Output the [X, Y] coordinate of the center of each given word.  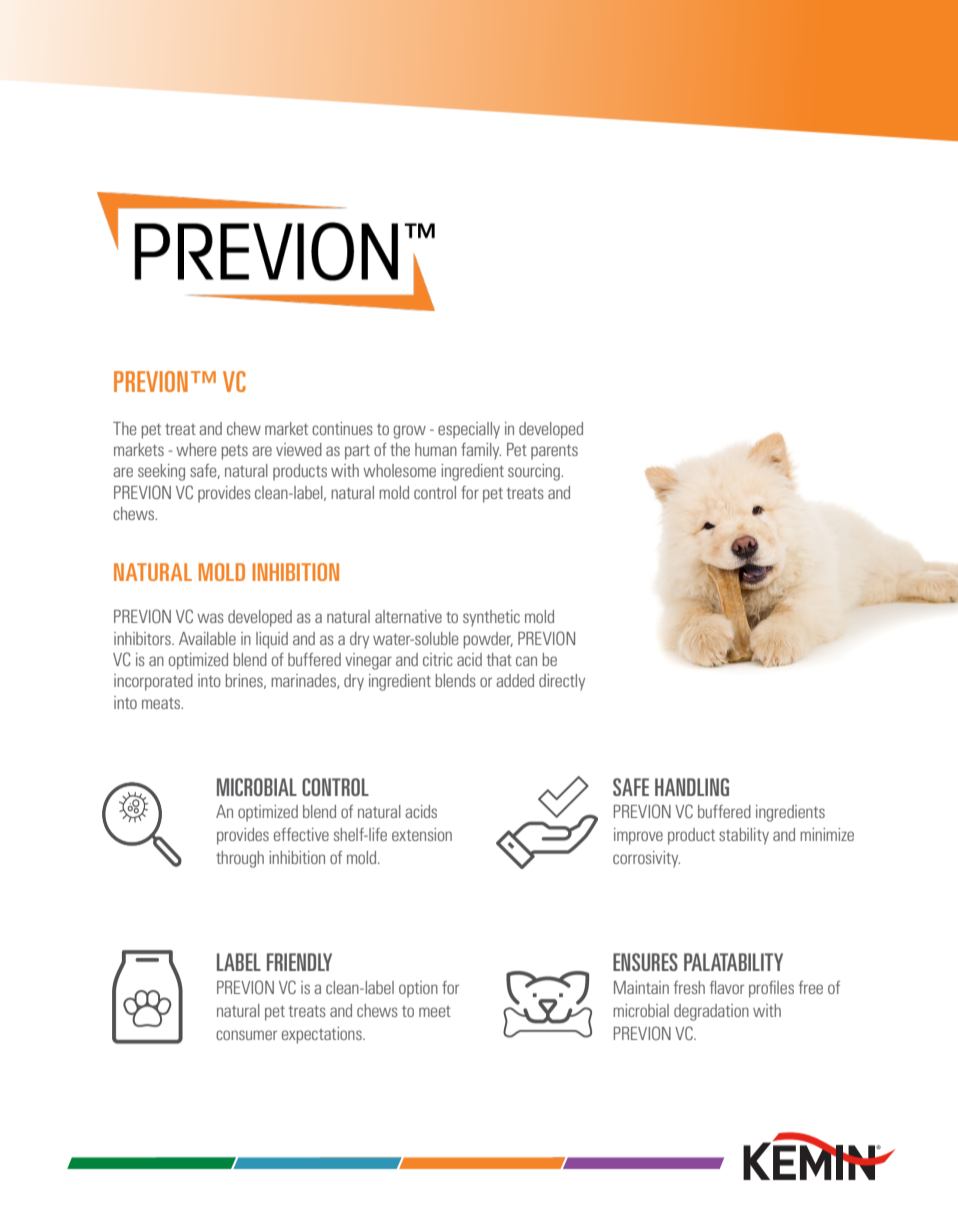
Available [207, 638]
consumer [246, 1035]
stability [744, 836]
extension [422, 834]
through [240, 859]
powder [488, 640]
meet [435, 1011]
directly [562, 682]
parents [554, 452]
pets [235, 452]
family [481, 451]
